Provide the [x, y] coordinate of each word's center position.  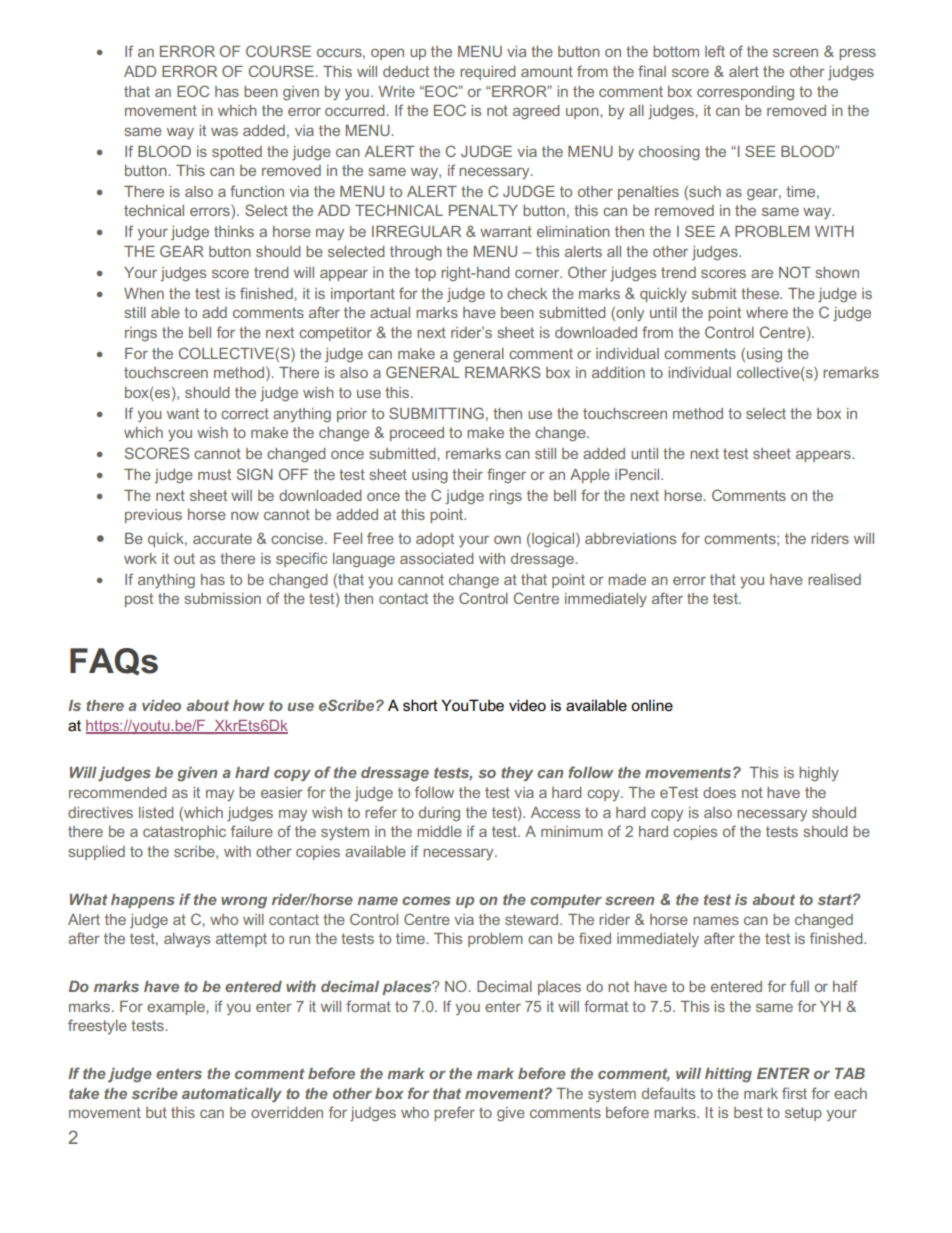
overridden [287, 1112]
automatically [232, 1095]
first [794, 1093]
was [224, 131]
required [488, 73]
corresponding [745, 93]
